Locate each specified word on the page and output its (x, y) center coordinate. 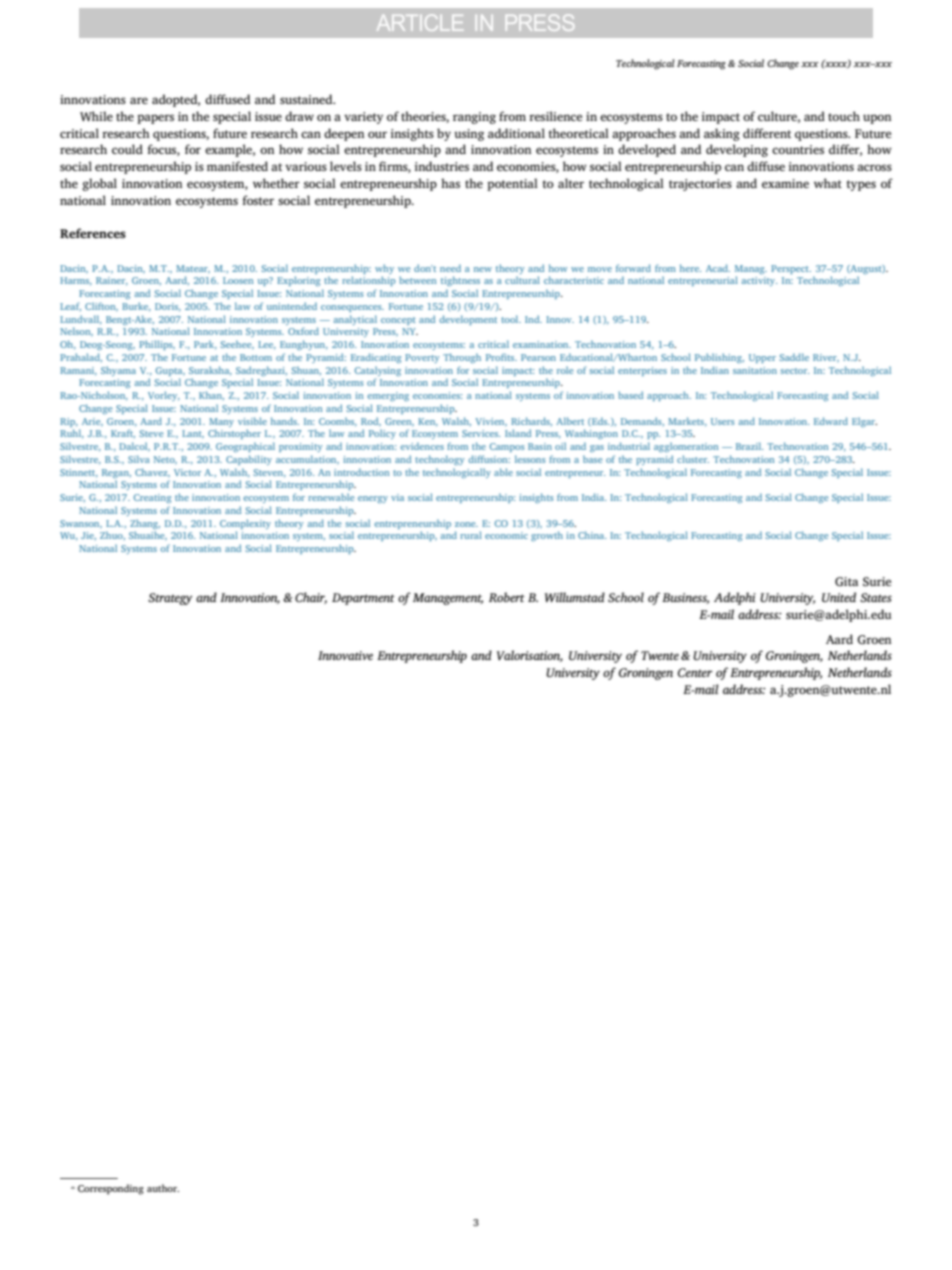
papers (155, 119)
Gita (846, 581)
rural (471, 535)
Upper (762, 358)
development (468, 320)
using (469, 135)
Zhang (145, 524)
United (839, 597)
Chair (311, 598)
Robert (507, 597)
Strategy (170, 599)
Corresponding (111, 1189)
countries (798, 149)
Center (695, 673)
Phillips (157, 345)
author (163, 1188)
